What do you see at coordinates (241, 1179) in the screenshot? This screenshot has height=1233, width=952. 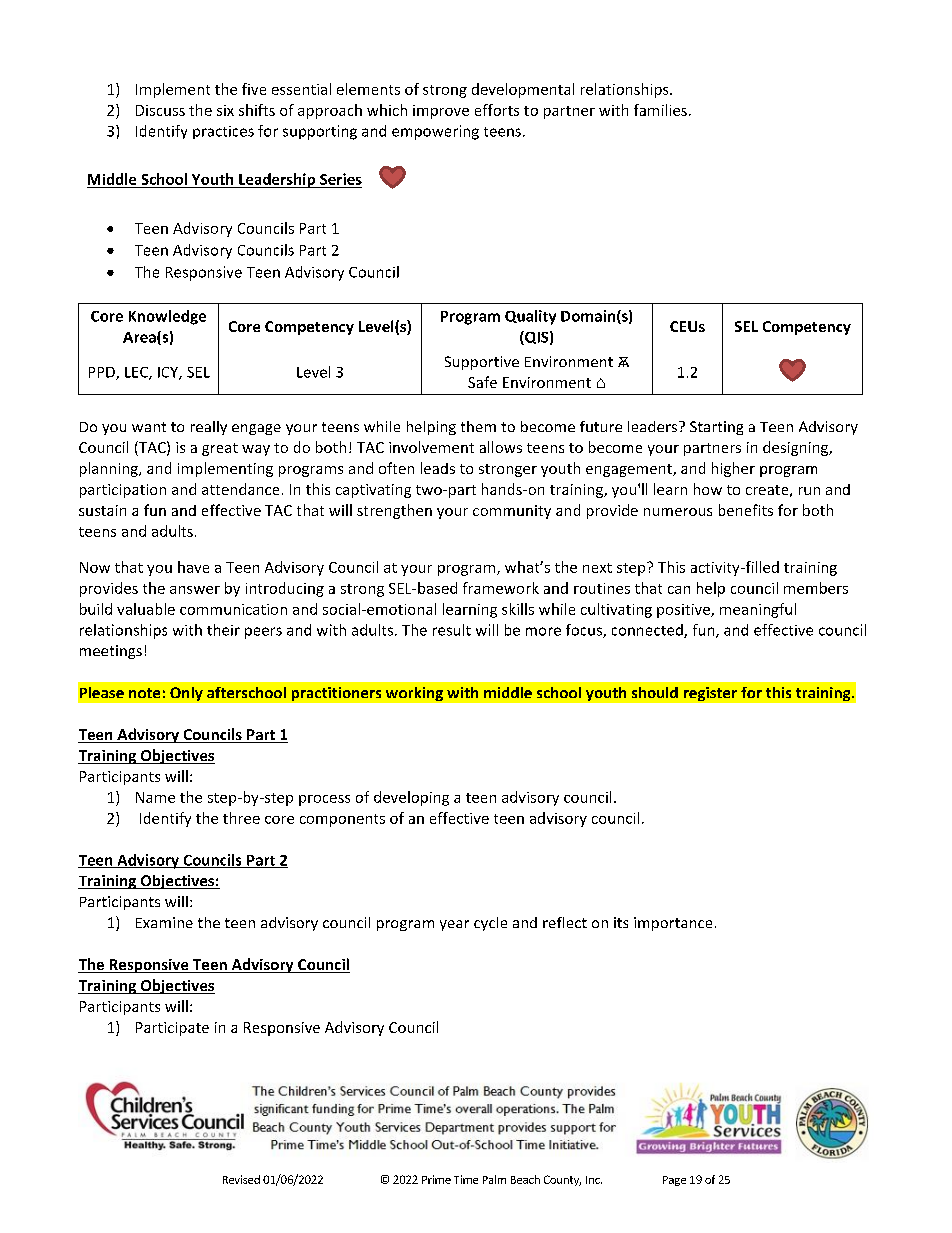 I see `Revised` at bounding box center [241, 1179].
